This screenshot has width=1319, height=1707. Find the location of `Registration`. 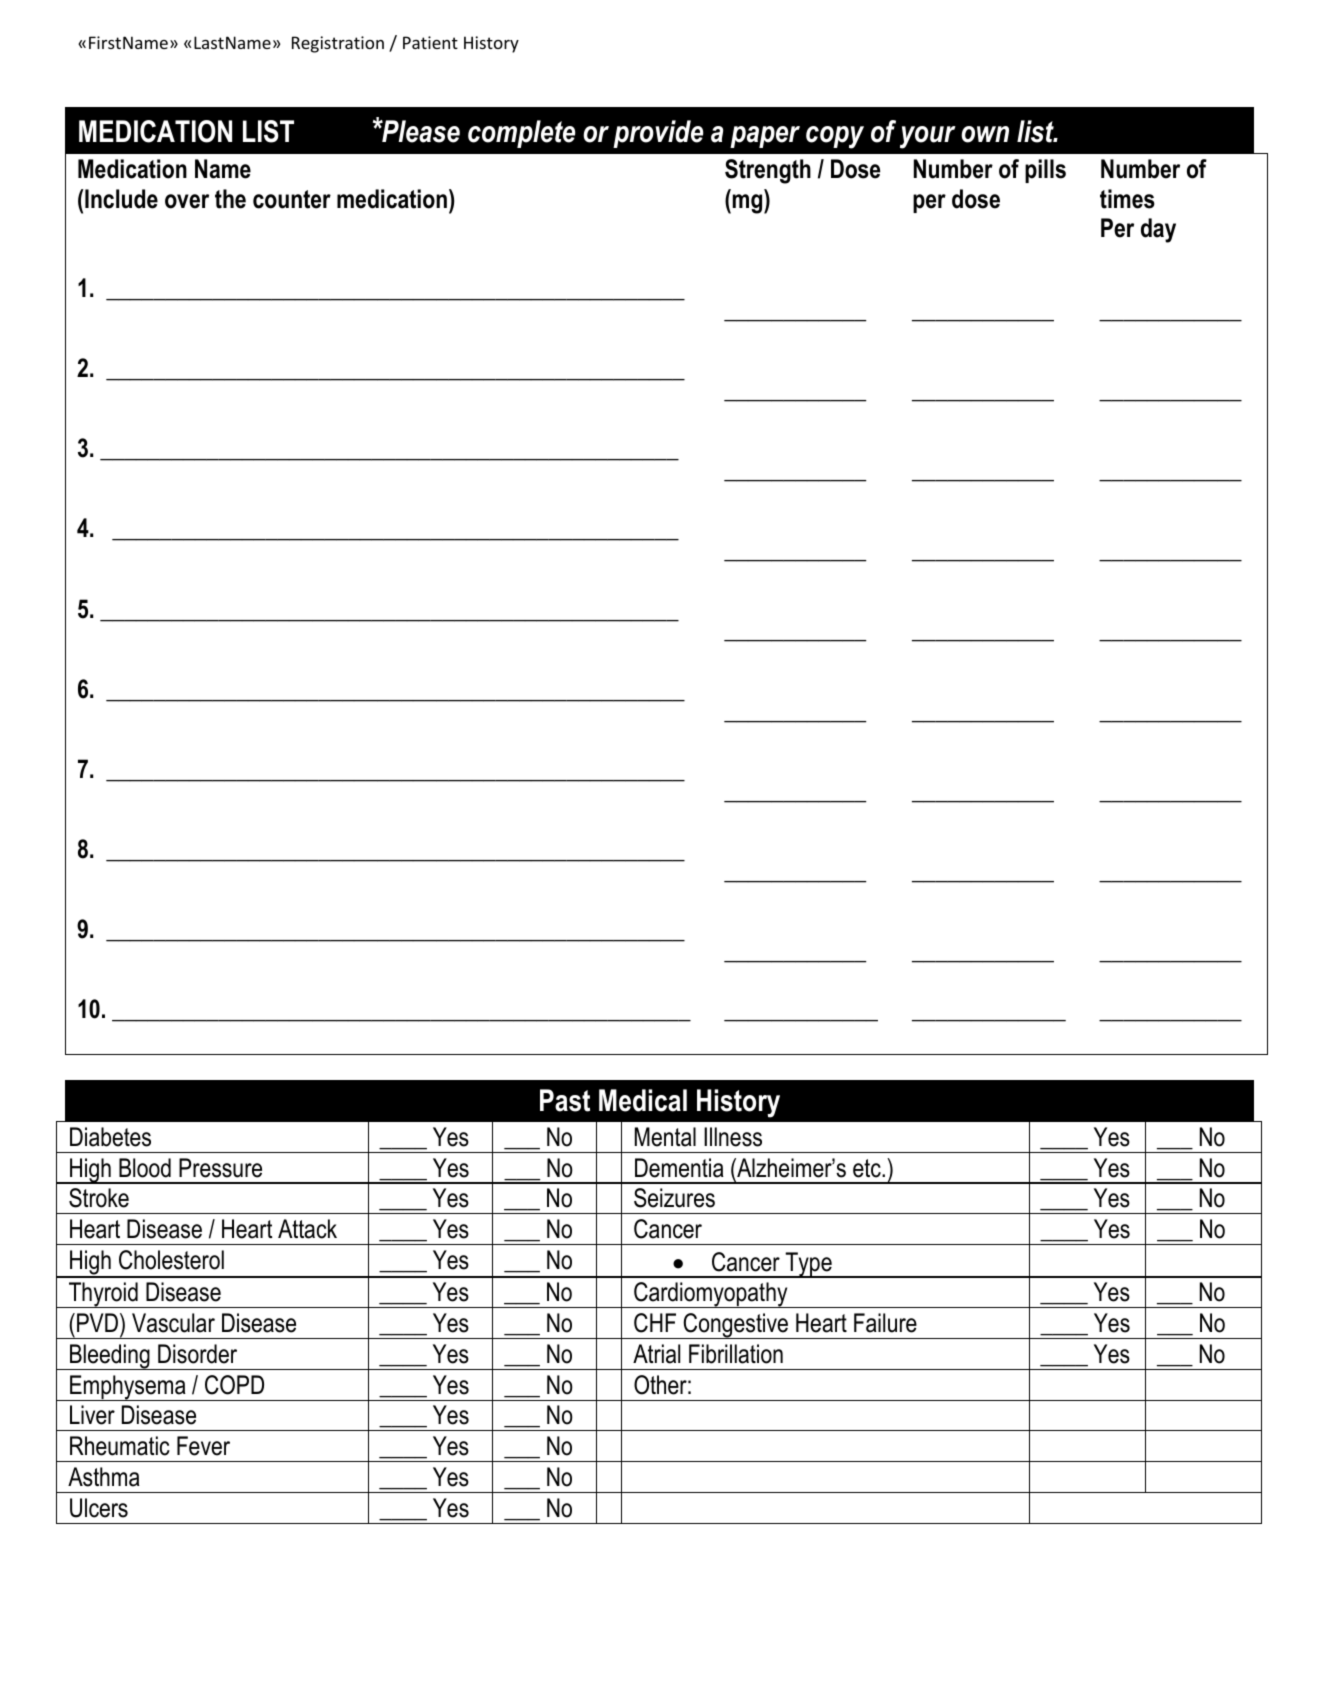

Registration is located at coordinates (338, 44).
